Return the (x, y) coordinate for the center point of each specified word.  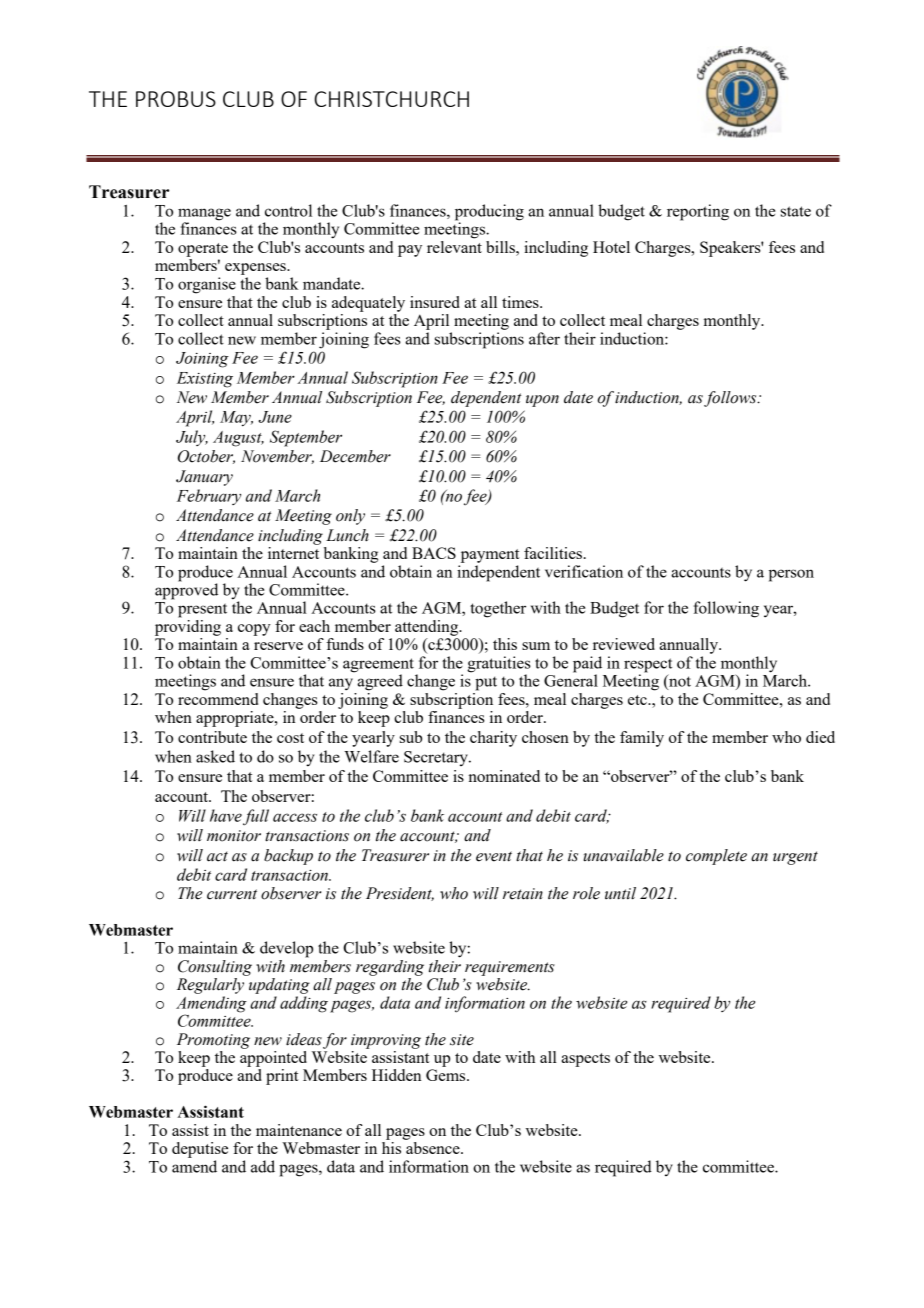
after (544, 338)
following (726, 609)
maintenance (299, 1130)
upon (542, 401)
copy (254, 630)
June (275, 417)
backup (288, 857)
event (494, 856)
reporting (698, 212)
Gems (447, 1075)
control (288, 210)
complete (716, 857)
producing (489, 213)
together (498, 609)
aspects (585, 1060)
